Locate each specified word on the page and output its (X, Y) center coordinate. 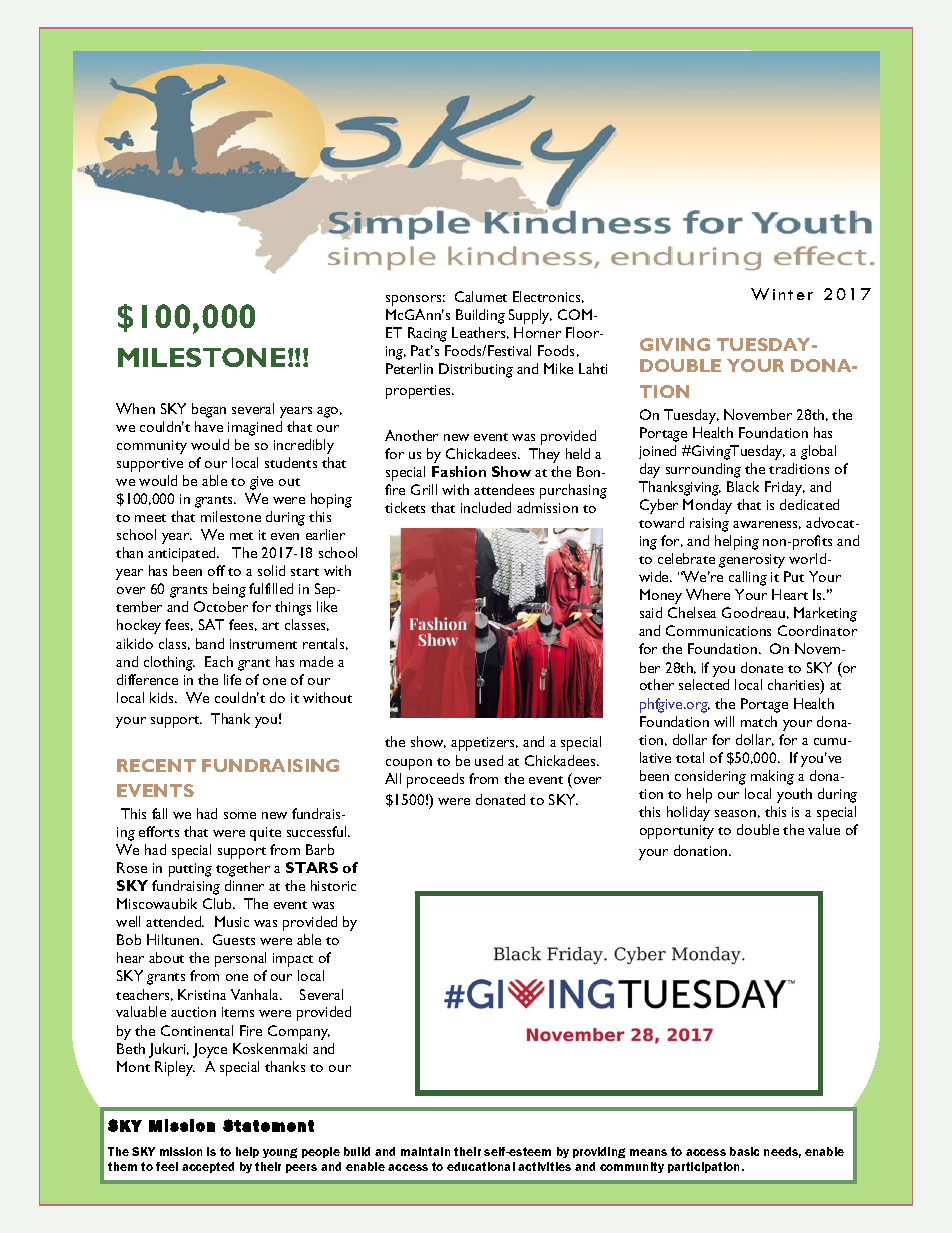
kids (163, 697)
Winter (782, 294)
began (209, 410)
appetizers (484, 744)
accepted (208, 1167)
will (724, 721)
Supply (530, 316)
